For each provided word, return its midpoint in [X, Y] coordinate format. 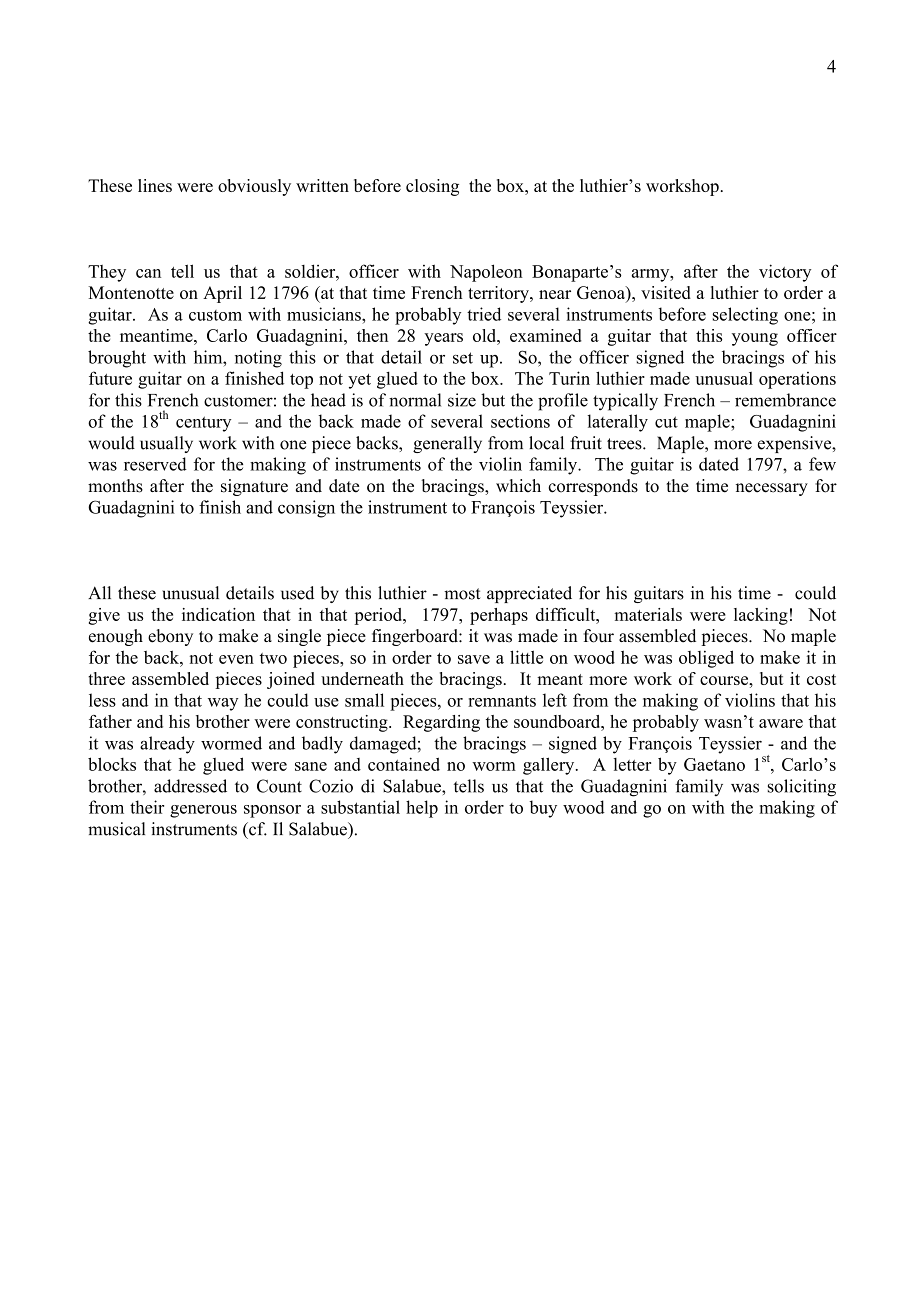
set [463, 358]
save [474, 659]
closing [432, 187]
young [755, 339]
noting [258, 359]
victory [785, 273]
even [236, 659]
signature [254, 487]
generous [203, 811]
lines [155, 185]
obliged [706, 659]
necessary [772, 489]
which [518, 486]
